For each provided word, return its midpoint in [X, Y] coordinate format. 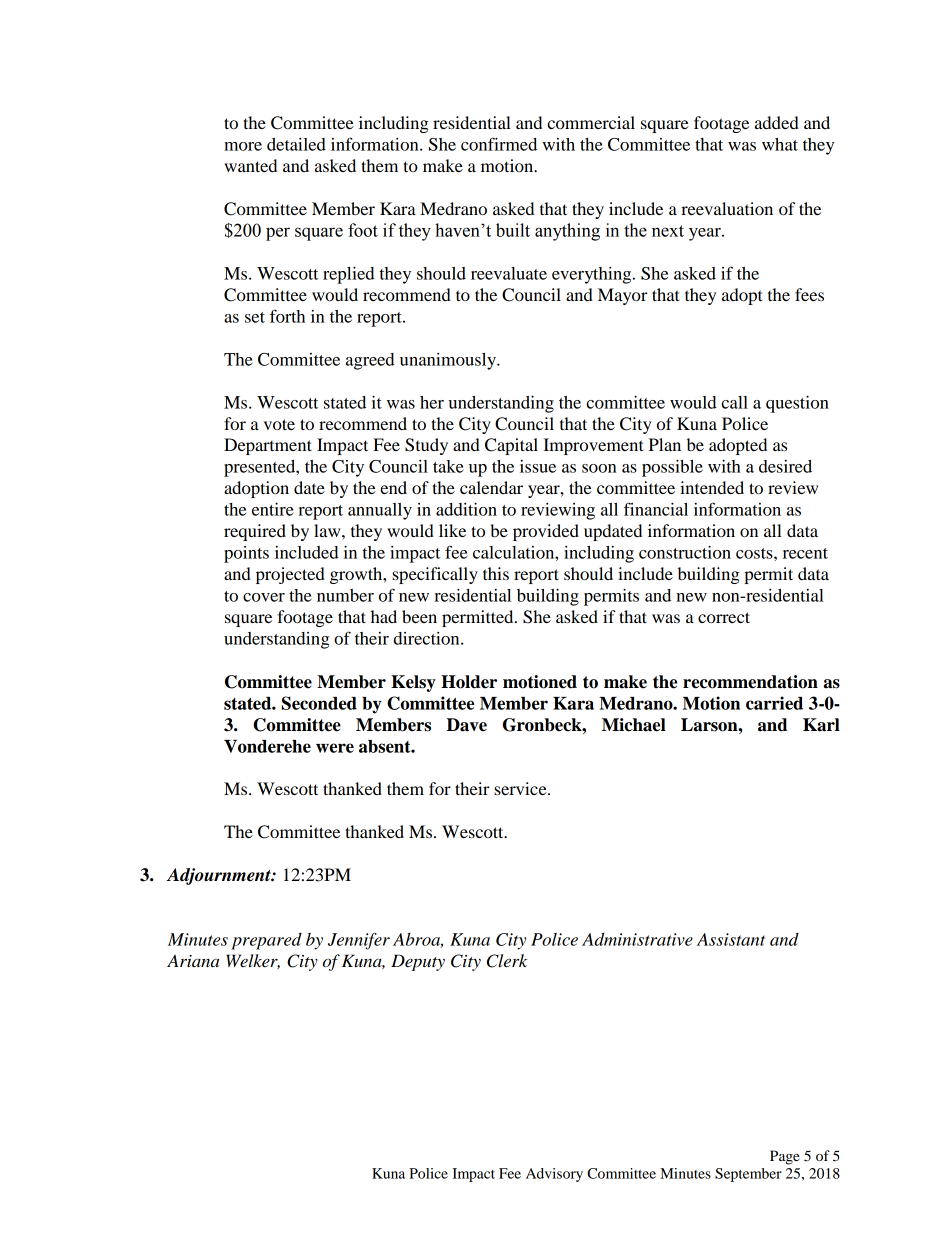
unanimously [449, 361]
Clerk [507, 961]
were [335, 748]
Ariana [193, 960]
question [797, 404]
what [780, 144]
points [246, 554]
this [496, 573]
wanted [250, 165]
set [255, 317]
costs [755, 553]
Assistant [731, 939]
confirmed [499, 144]
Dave [467, 725]
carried [774, 703]
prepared [266, 941]
